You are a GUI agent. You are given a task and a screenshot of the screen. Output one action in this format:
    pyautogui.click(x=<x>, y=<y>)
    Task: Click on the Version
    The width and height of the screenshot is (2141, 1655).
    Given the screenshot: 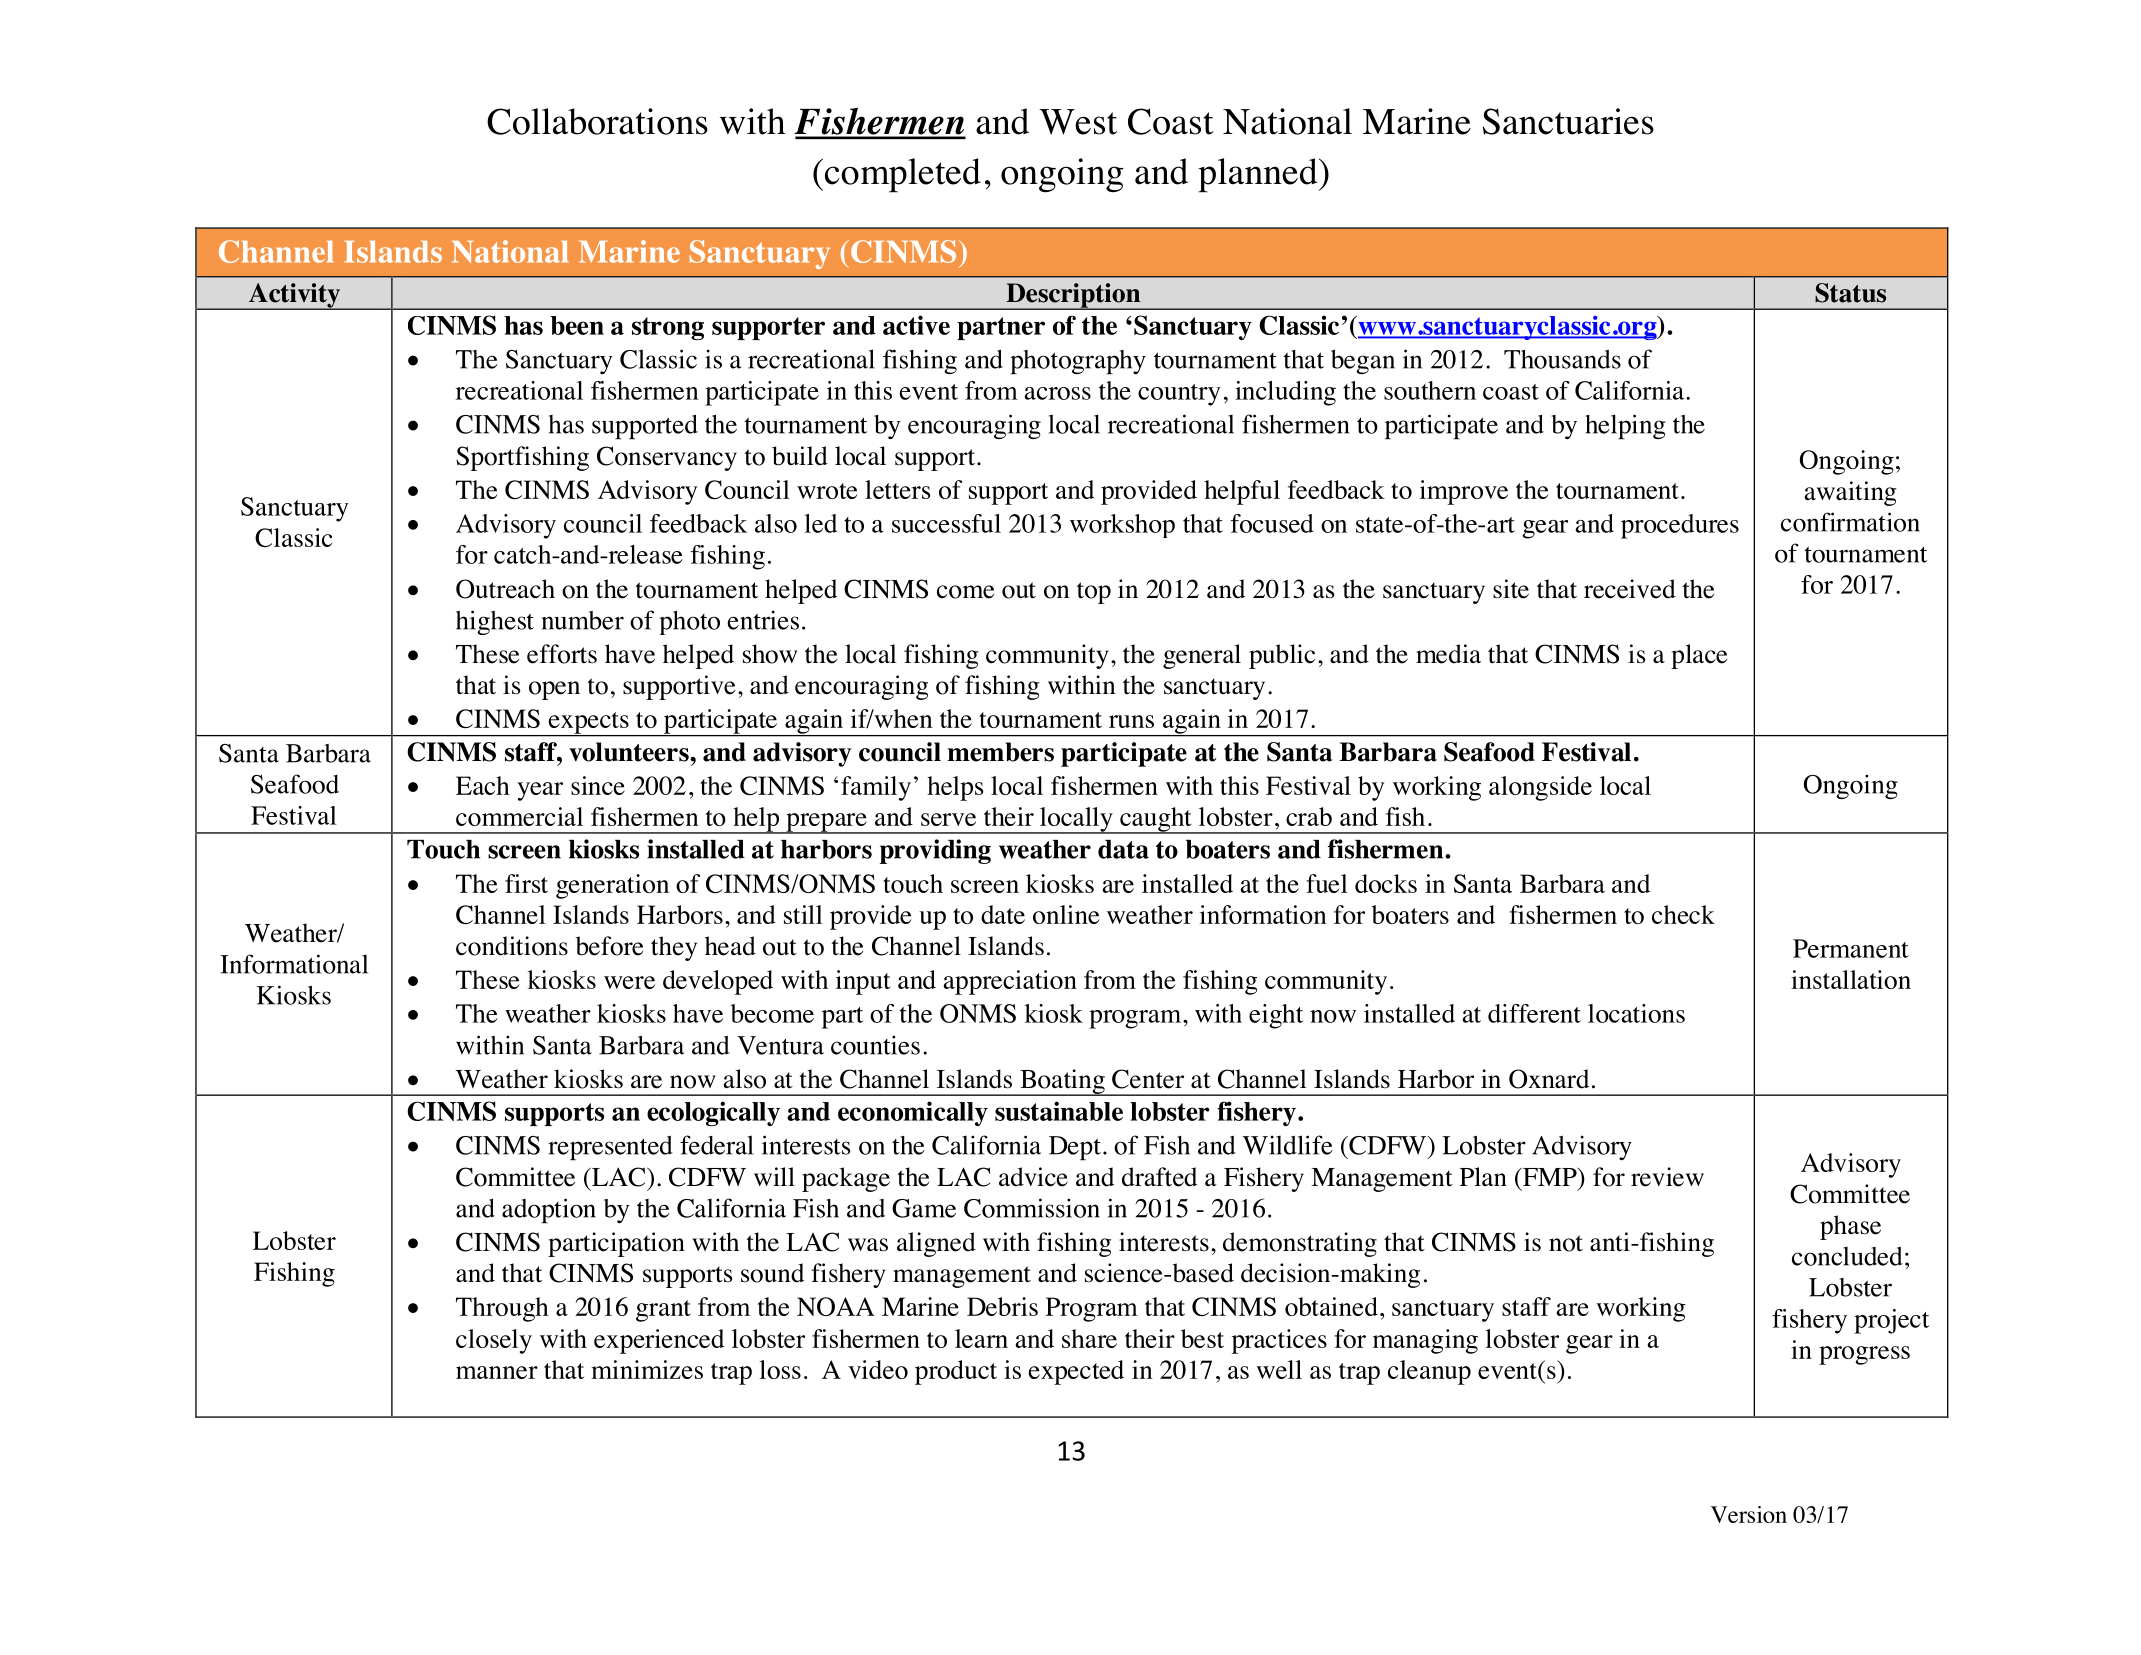 What is the action you would take?
    pyautogui.click(x=1749, y=1514)
